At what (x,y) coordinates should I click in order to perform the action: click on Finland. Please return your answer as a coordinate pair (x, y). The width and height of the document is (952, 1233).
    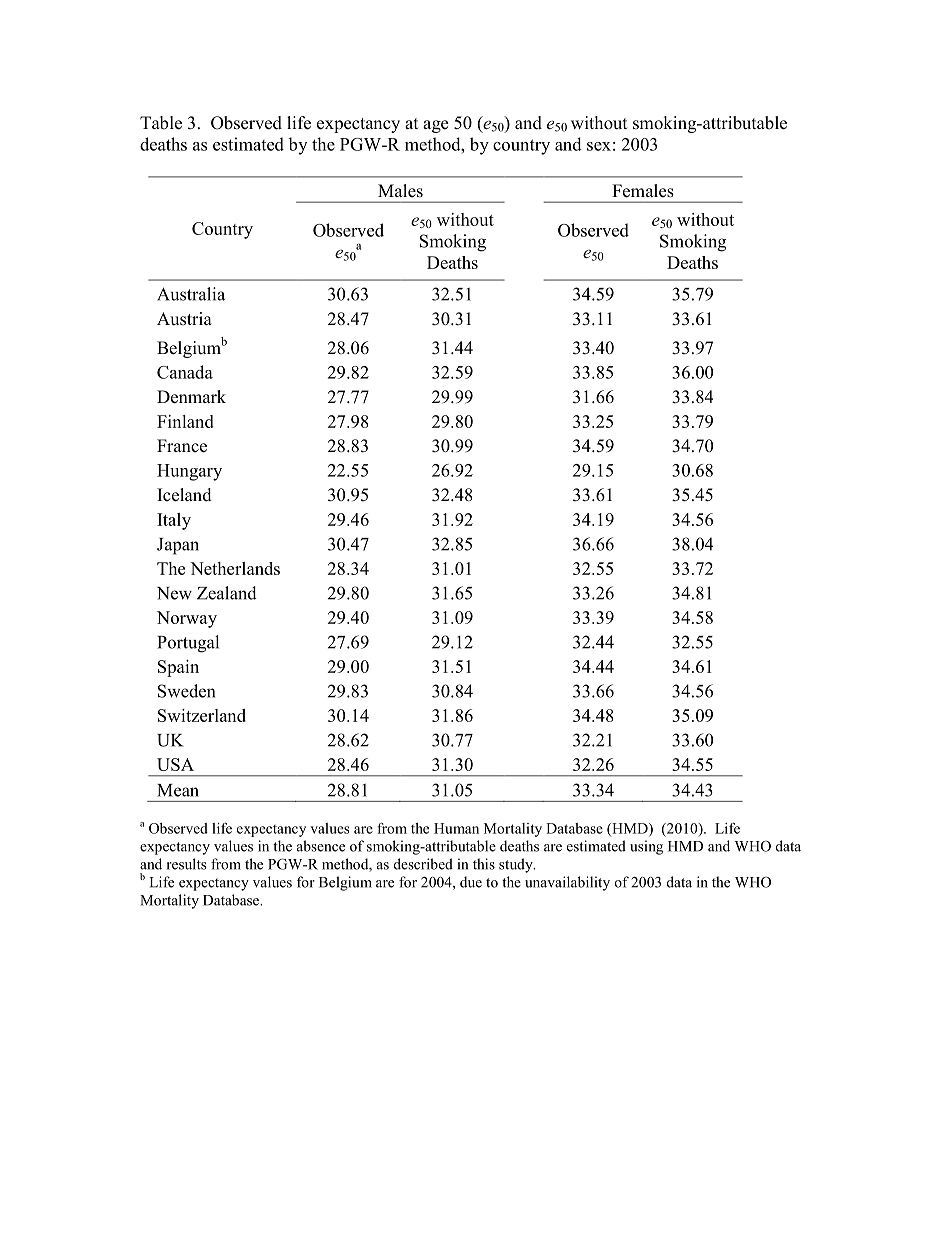
    Looking at the image, I should click on (185, 421).
